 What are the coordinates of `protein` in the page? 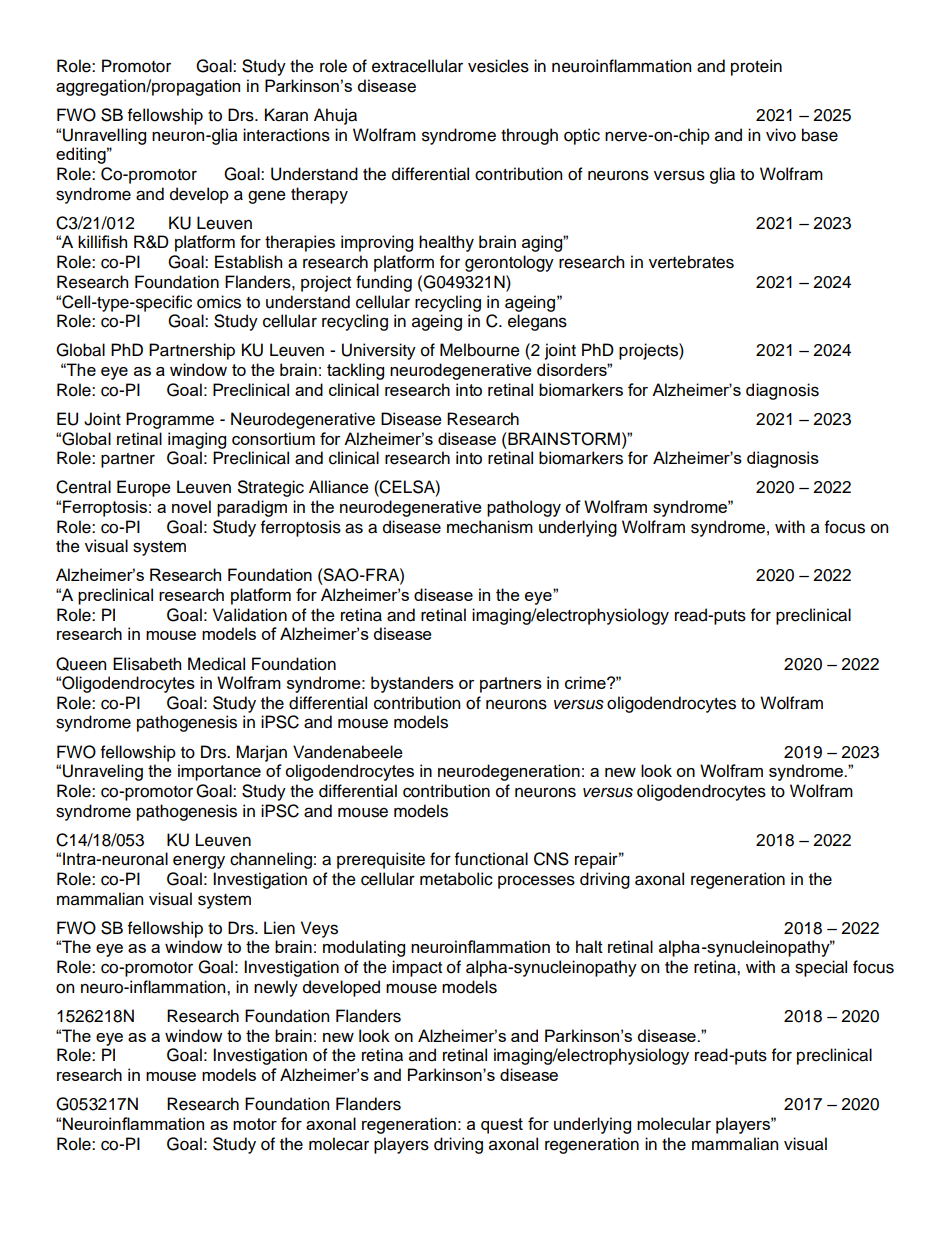 It's located at (756, 67).
